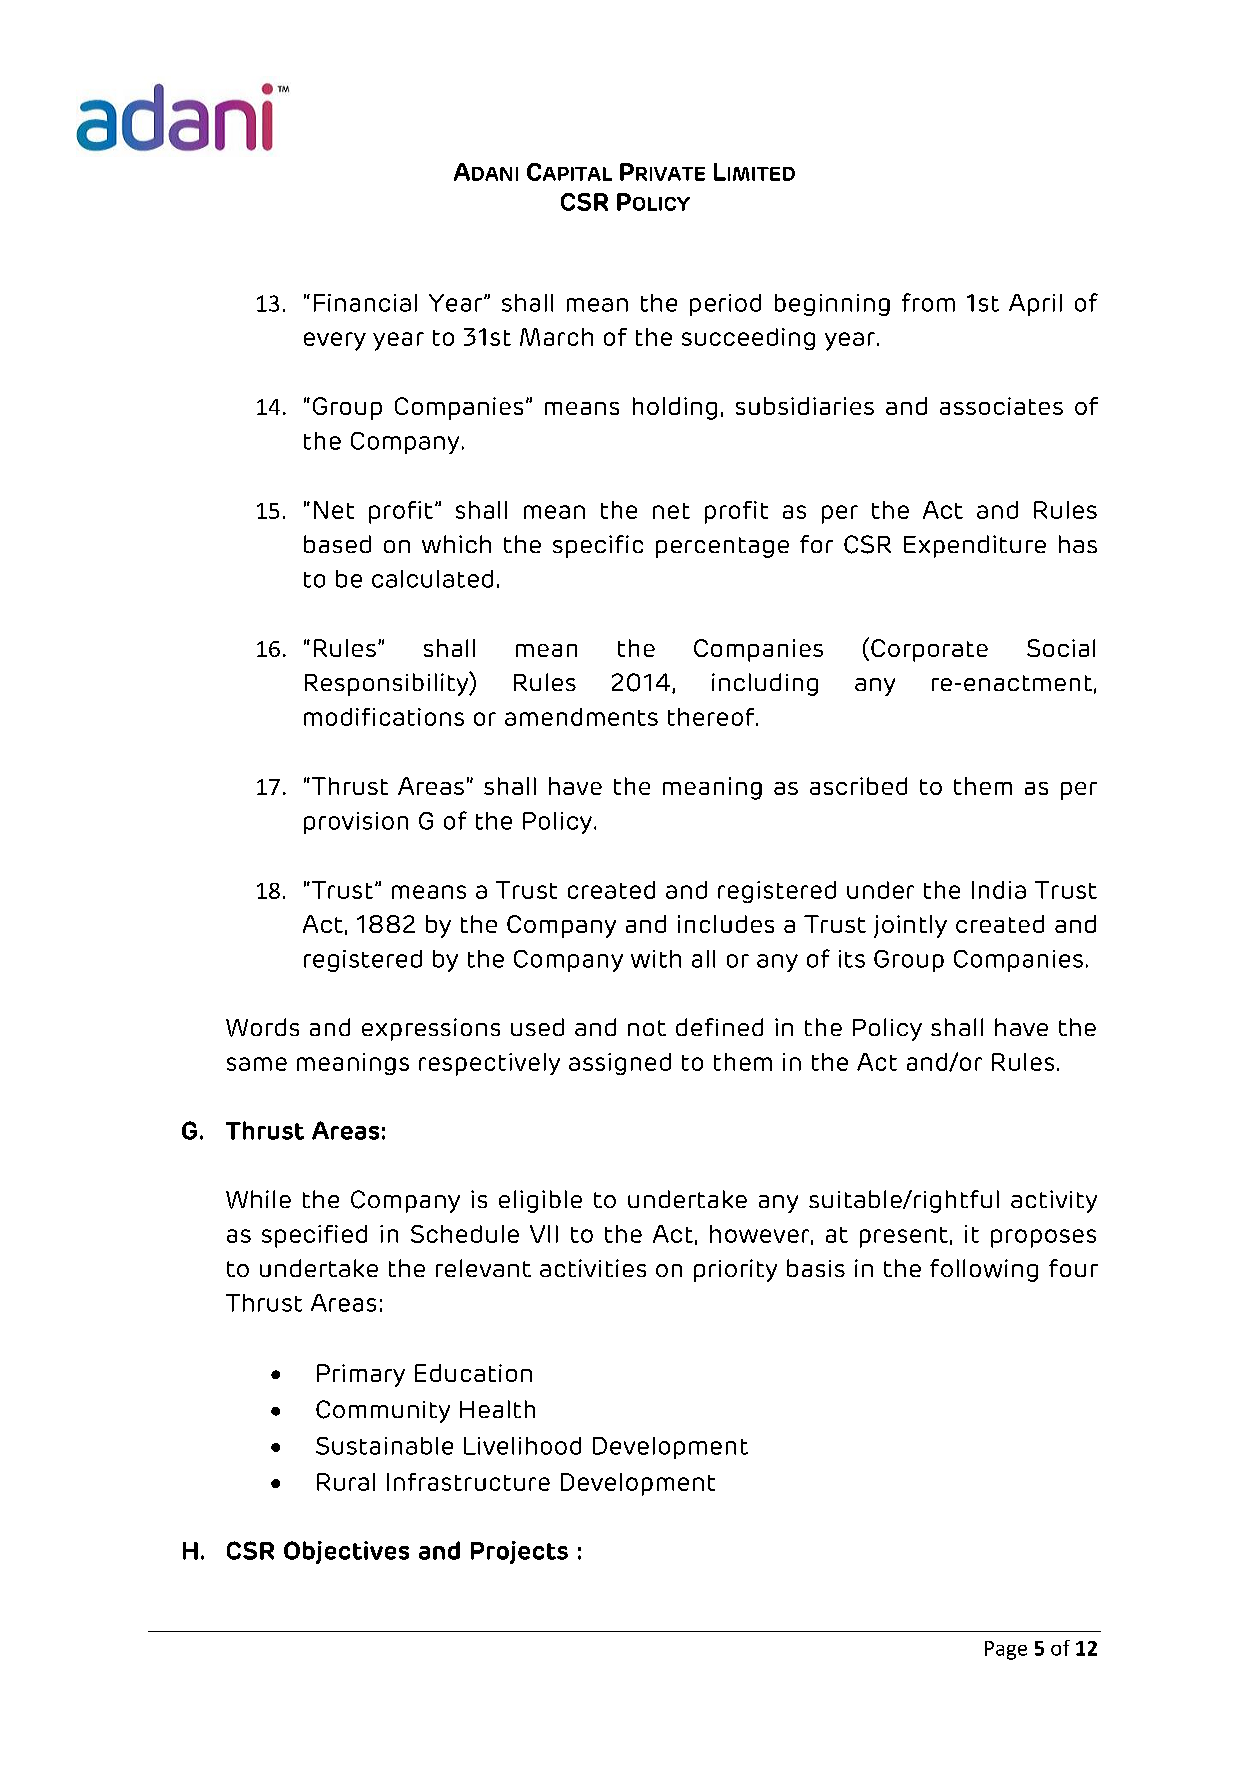  What do you see at coordinates (725, 305) in the document?
I see `period` at bounding box center [725, 305].
